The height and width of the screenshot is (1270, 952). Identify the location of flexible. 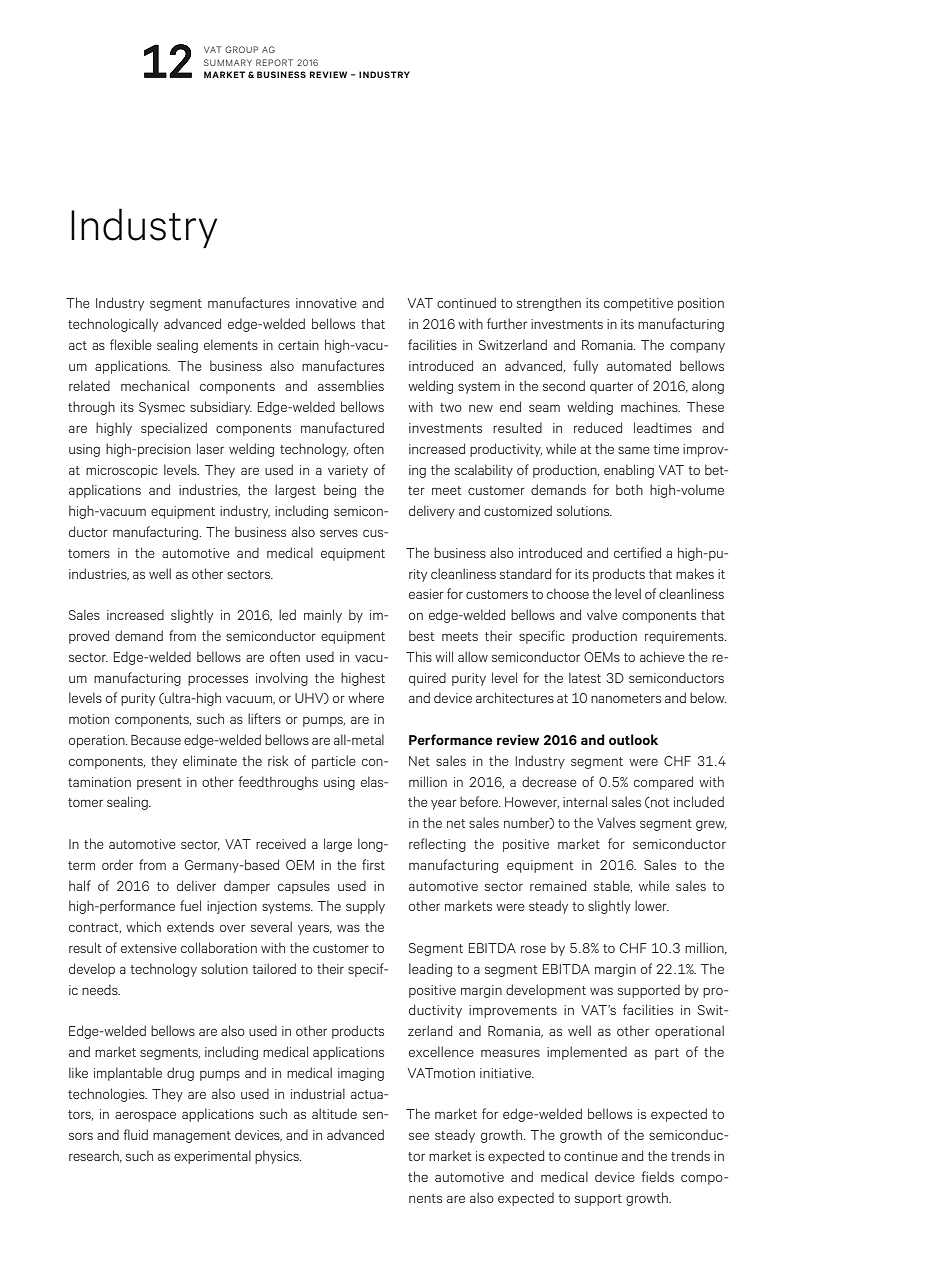
(131, 344).
